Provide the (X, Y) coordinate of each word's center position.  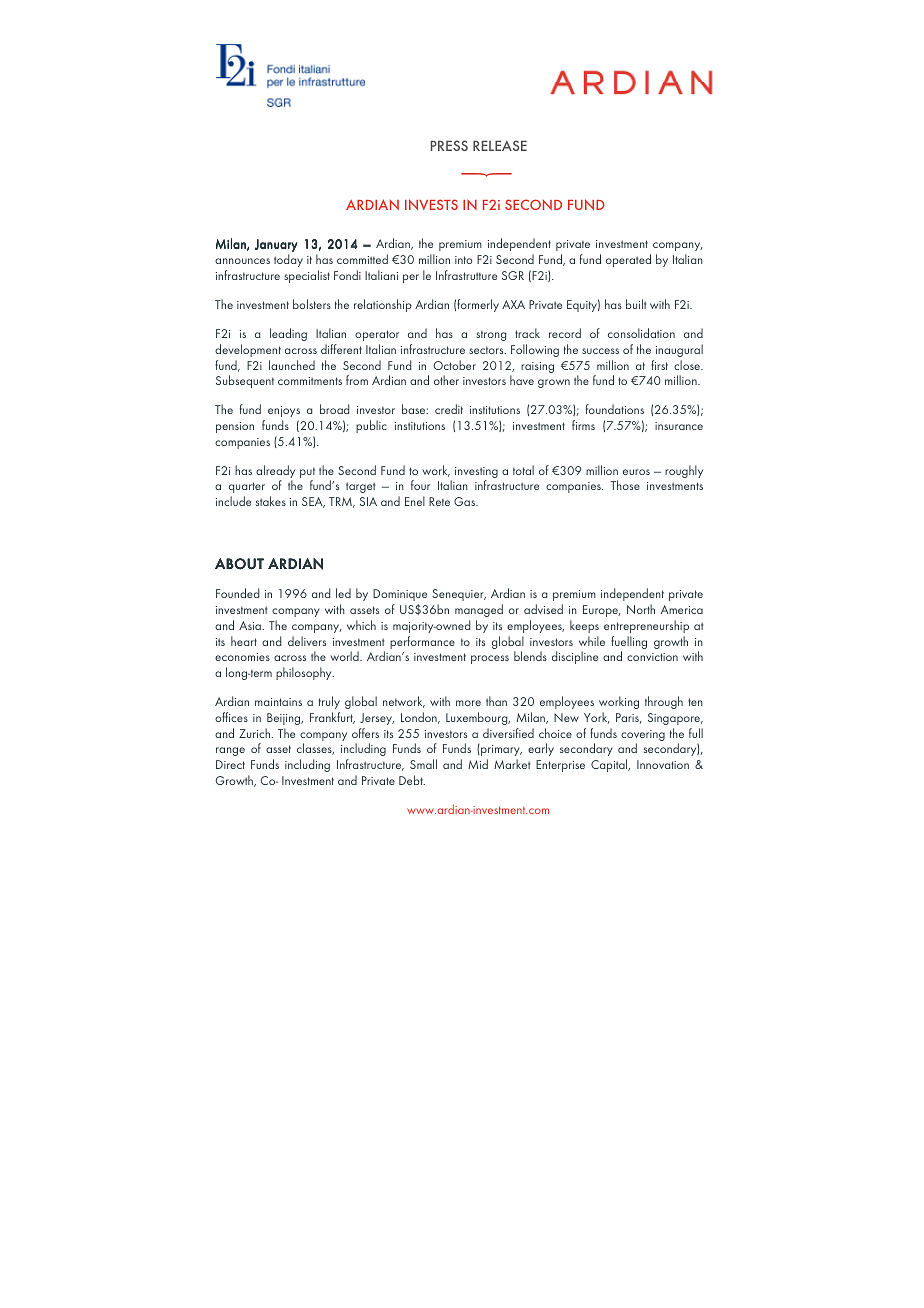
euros (636, 472)
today (288, 260)
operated (628, 260)
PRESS (449, 145)
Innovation (663, 764)
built (636, 304)
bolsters (312, 304)
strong (491, 335)
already (275, 473)
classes (315, 749)
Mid (478, 764)
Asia (251, 625)
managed (479, 610)
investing (476, 474)
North (641, 609)
